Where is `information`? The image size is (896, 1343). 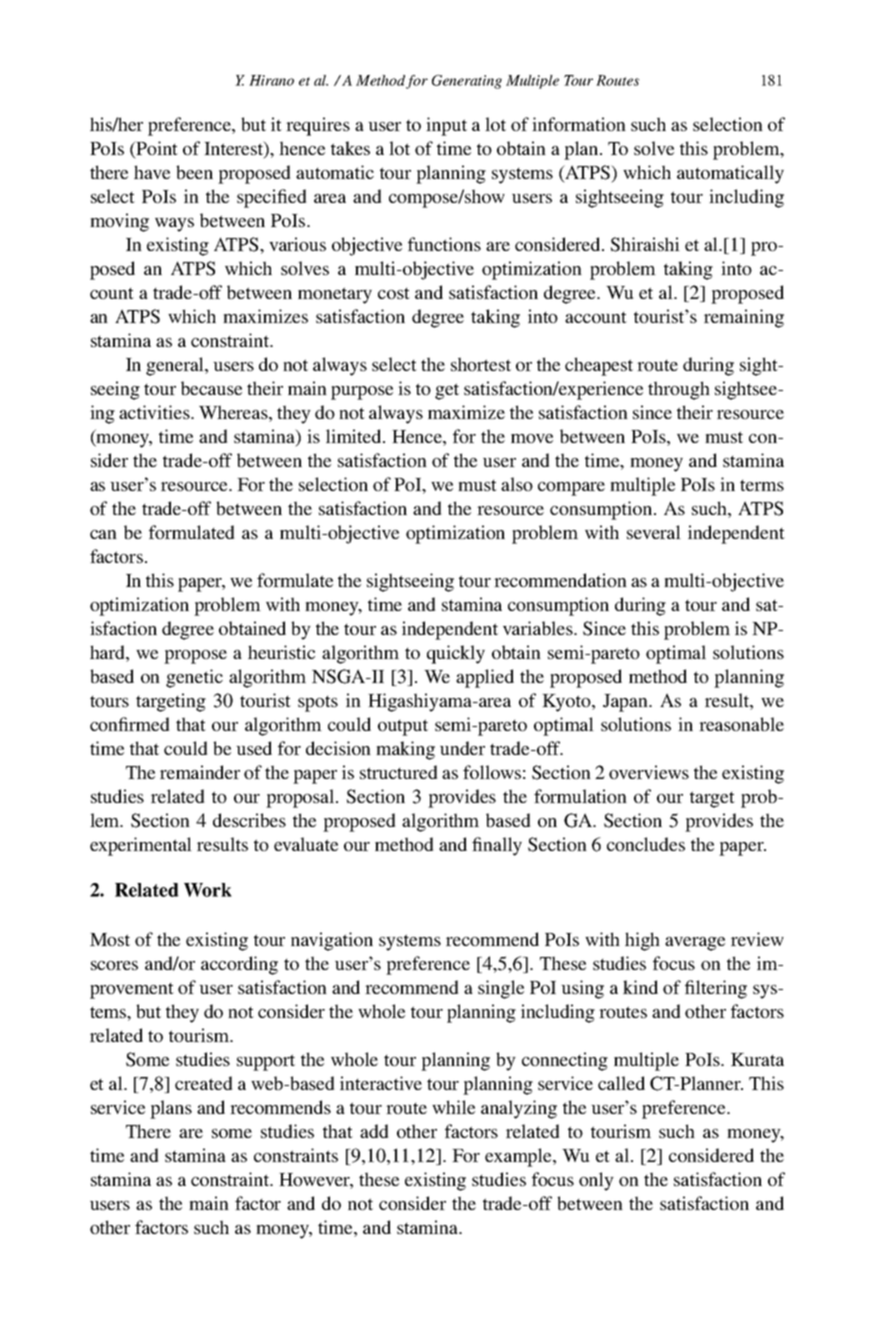 information is located at coordinates (579, 124).
